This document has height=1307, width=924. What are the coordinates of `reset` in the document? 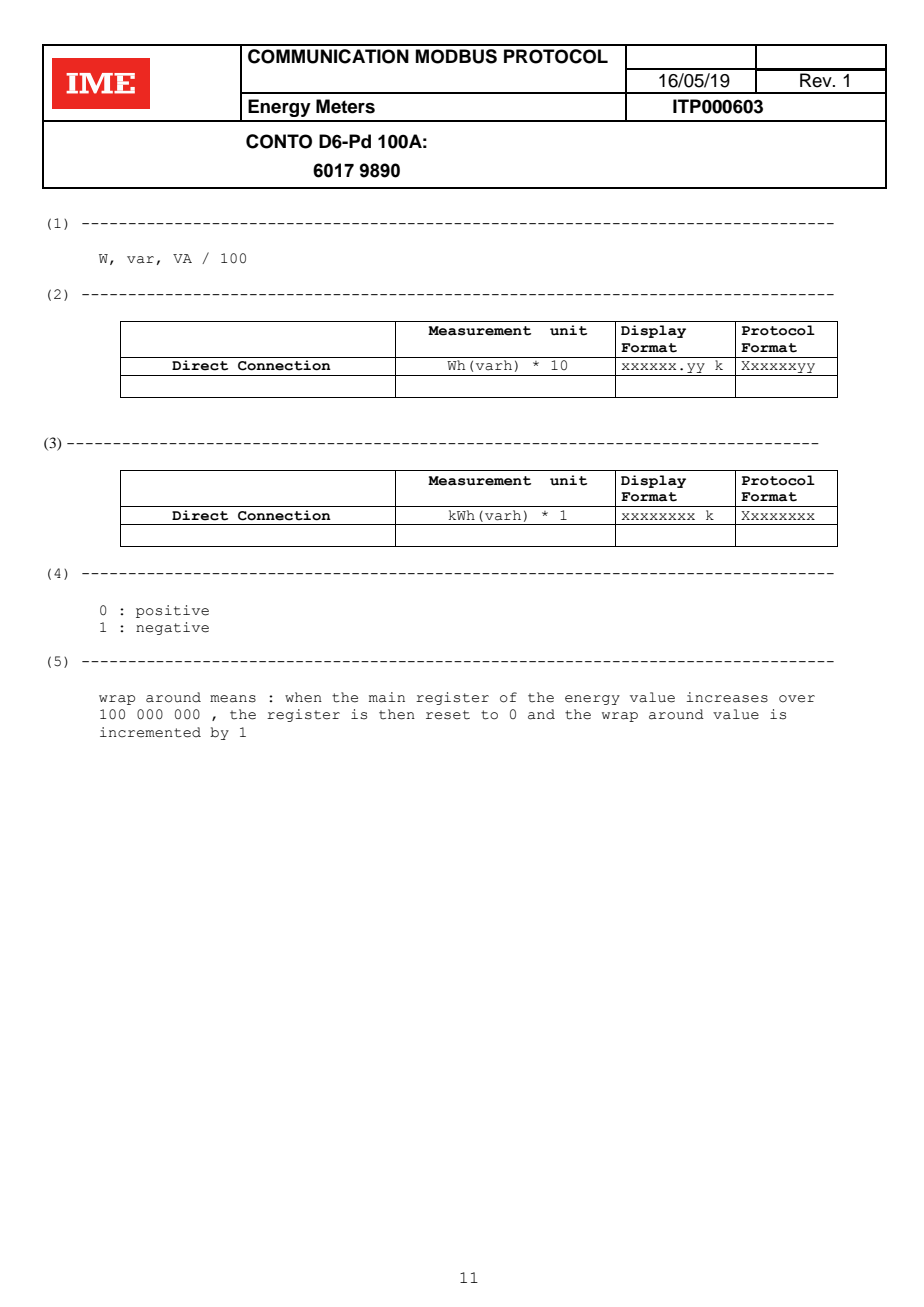 It's located at (448, 715).
